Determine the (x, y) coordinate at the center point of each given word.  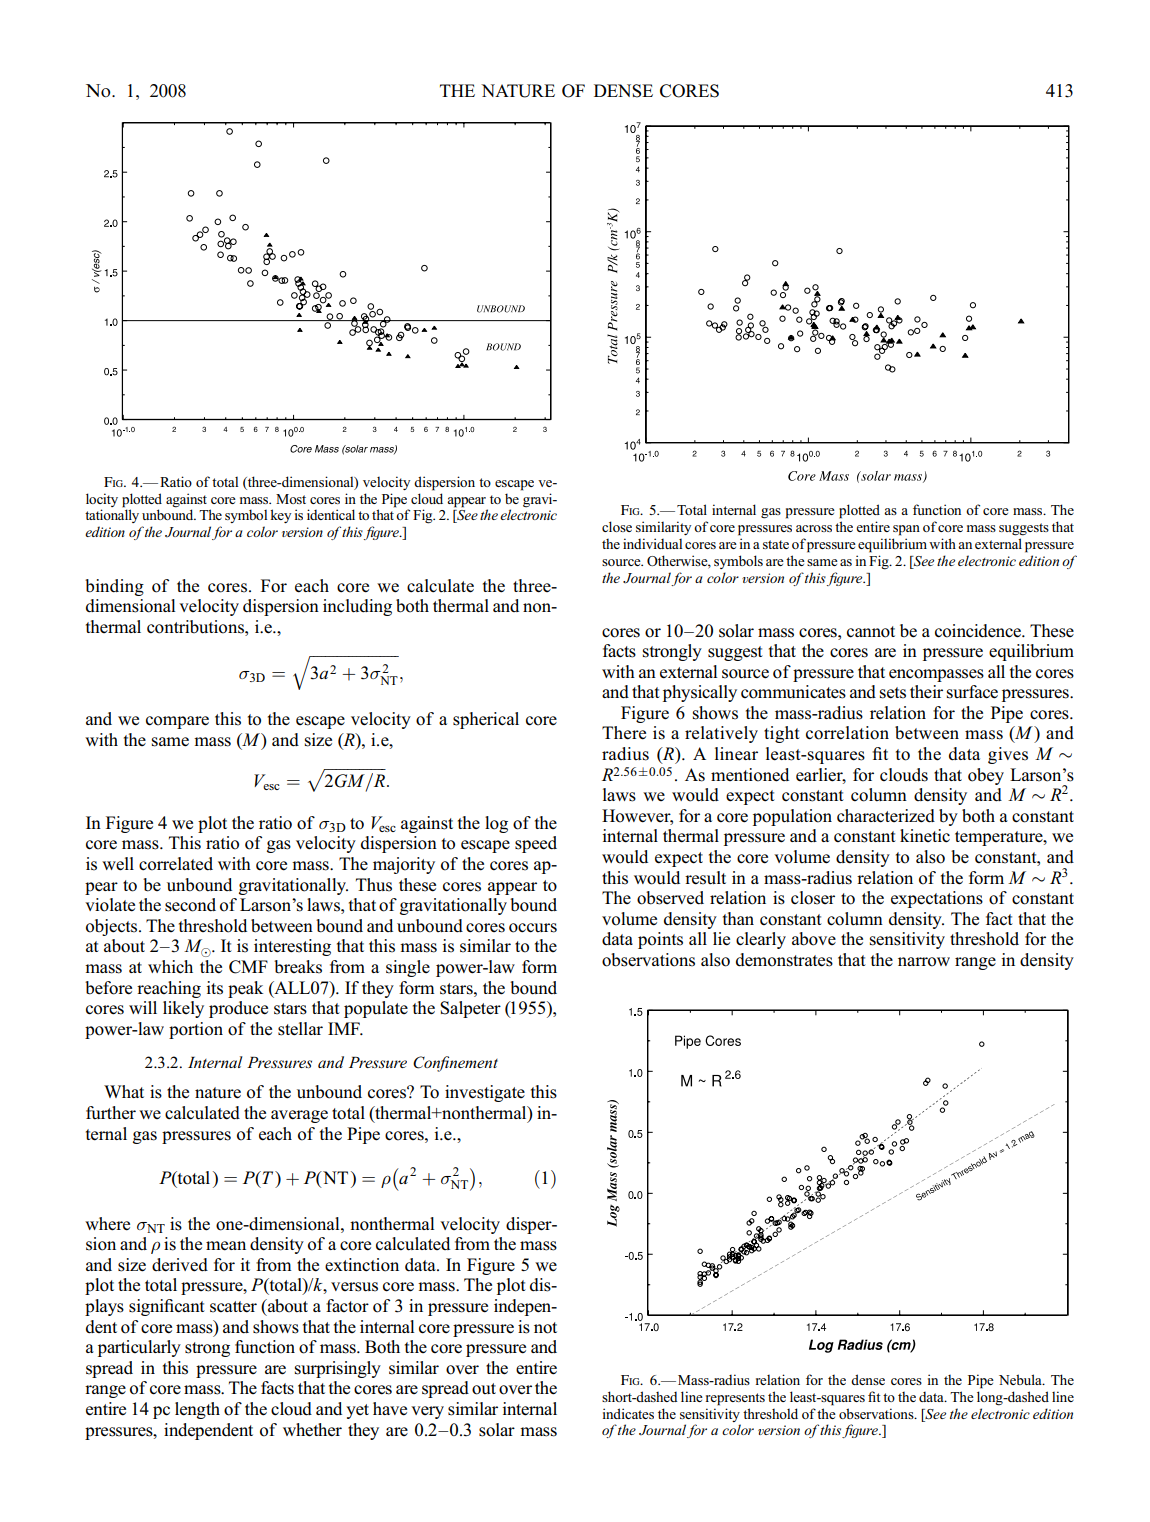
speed (536, 844)
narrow (924, 962)
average (299, 1116)
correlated (176, 864)
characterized (886, 816)
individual (652, 543)
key (280, 516)
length (197, 1410)
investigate (485, 1093)
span (906, 530)
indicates (628, 1413)
